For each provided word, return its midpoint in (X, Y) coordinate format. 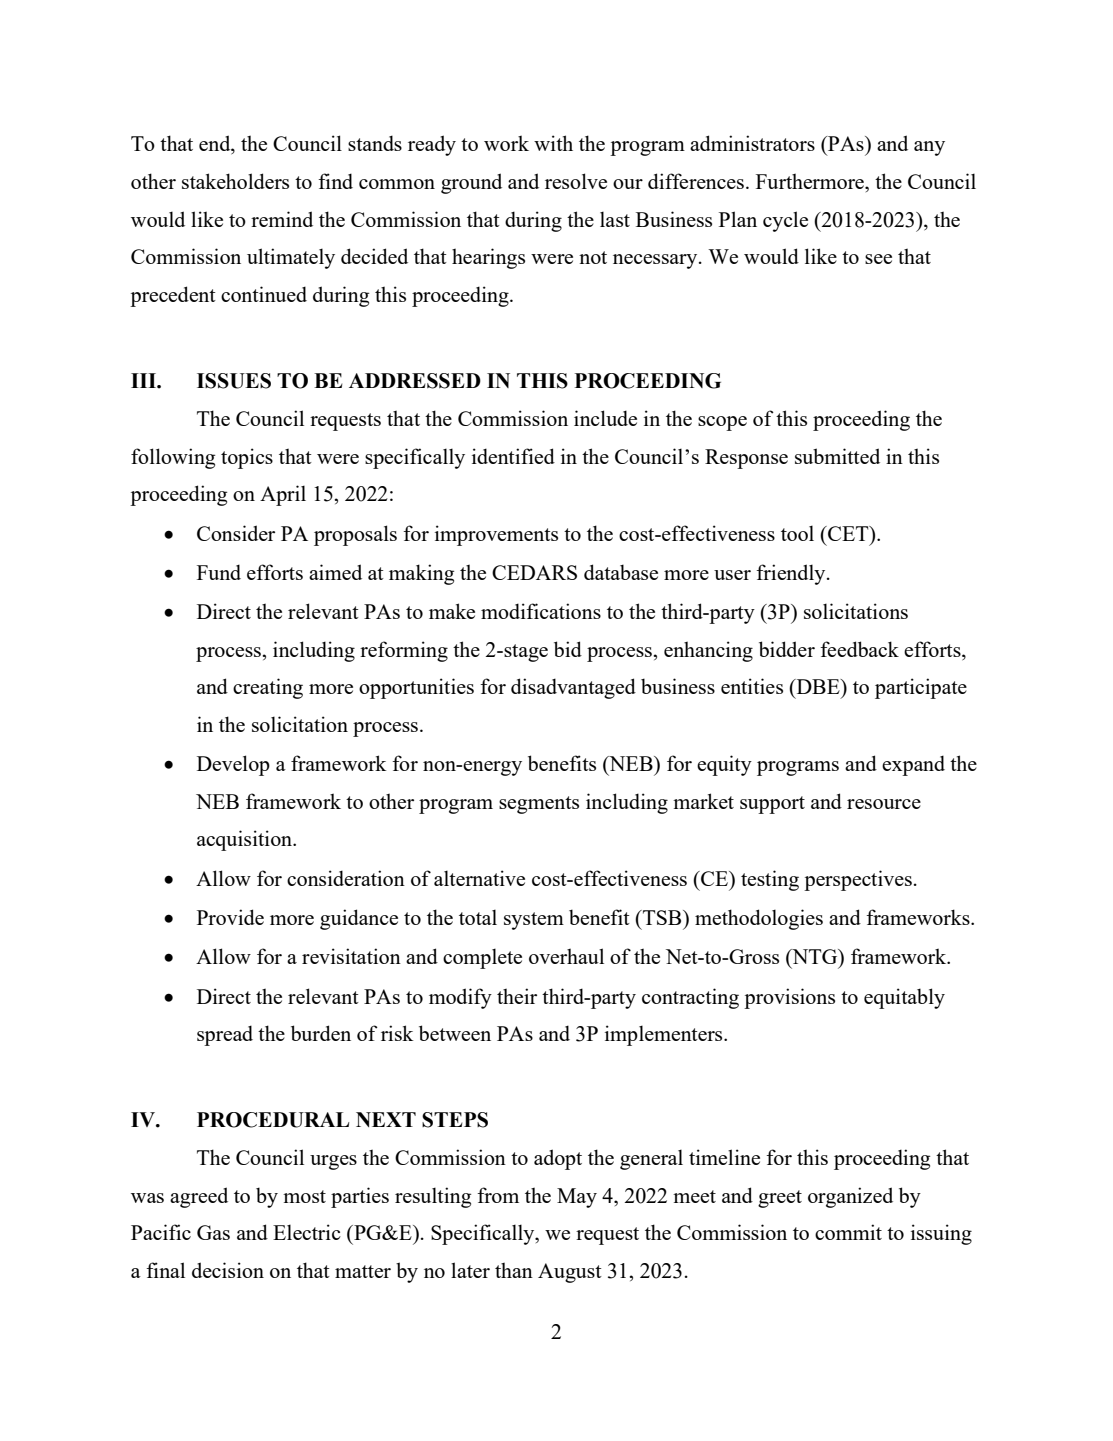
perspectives (858, 880)
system (534, 921)
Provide (230, 917)
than (514, 1270)
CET (848, 533)
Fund (219, 572)
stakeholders (235, 181)
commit (848, 1232)
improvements (496, 535)
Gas (213, 1232)
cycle (785, 221)
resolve (576, 181)
